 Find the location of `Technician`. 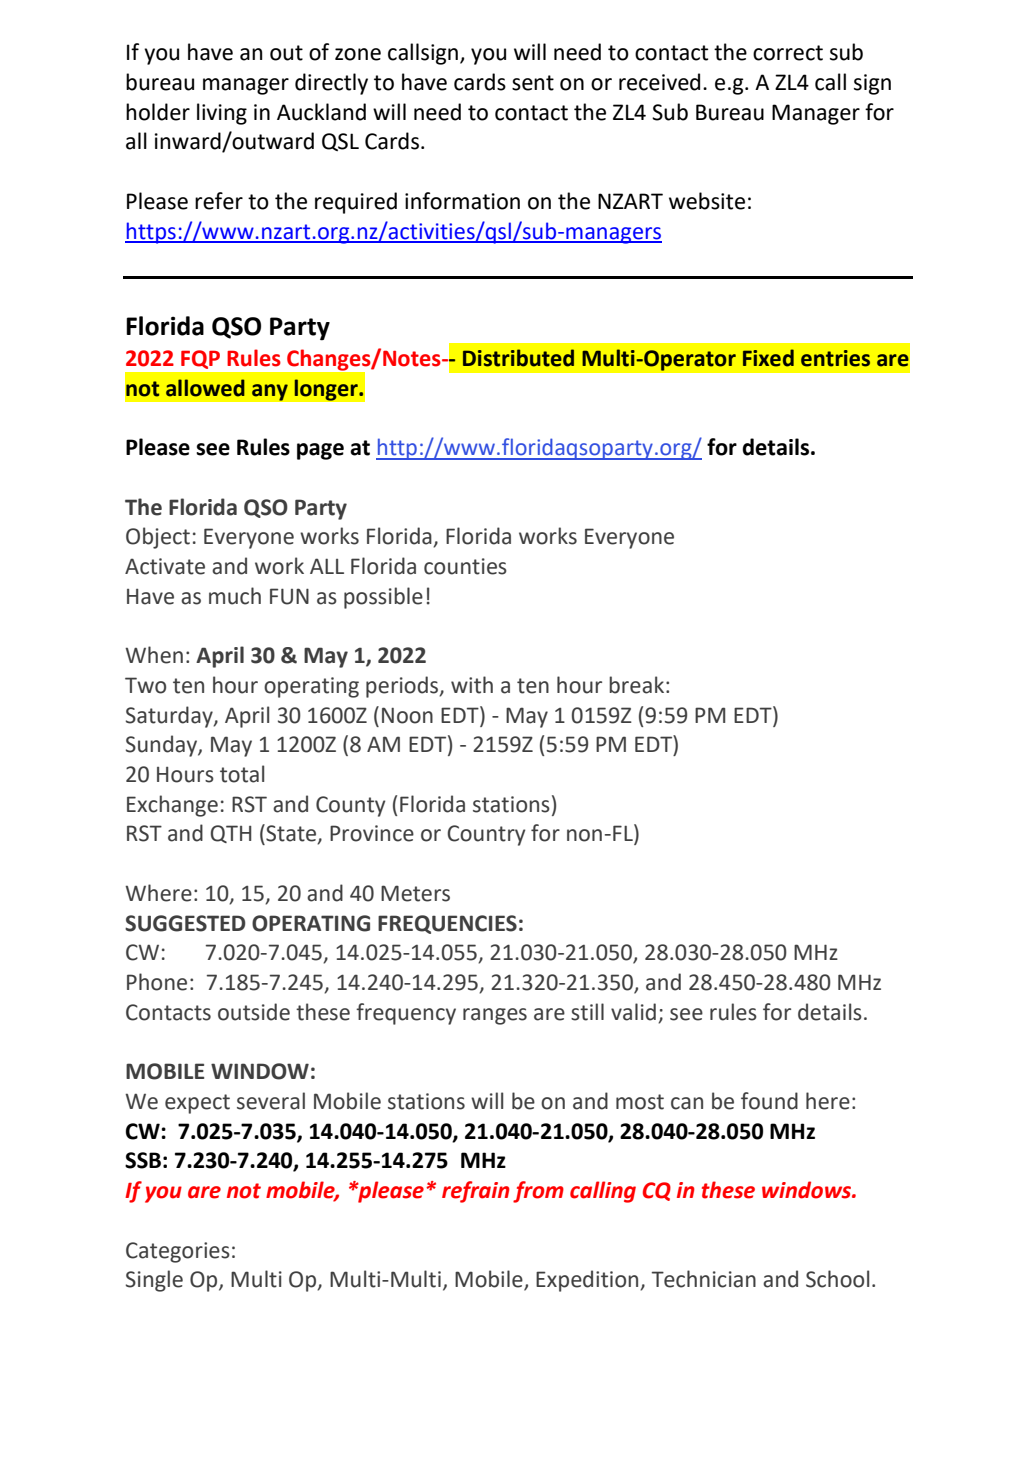

Technician is located at coordinates (704, 1279).
